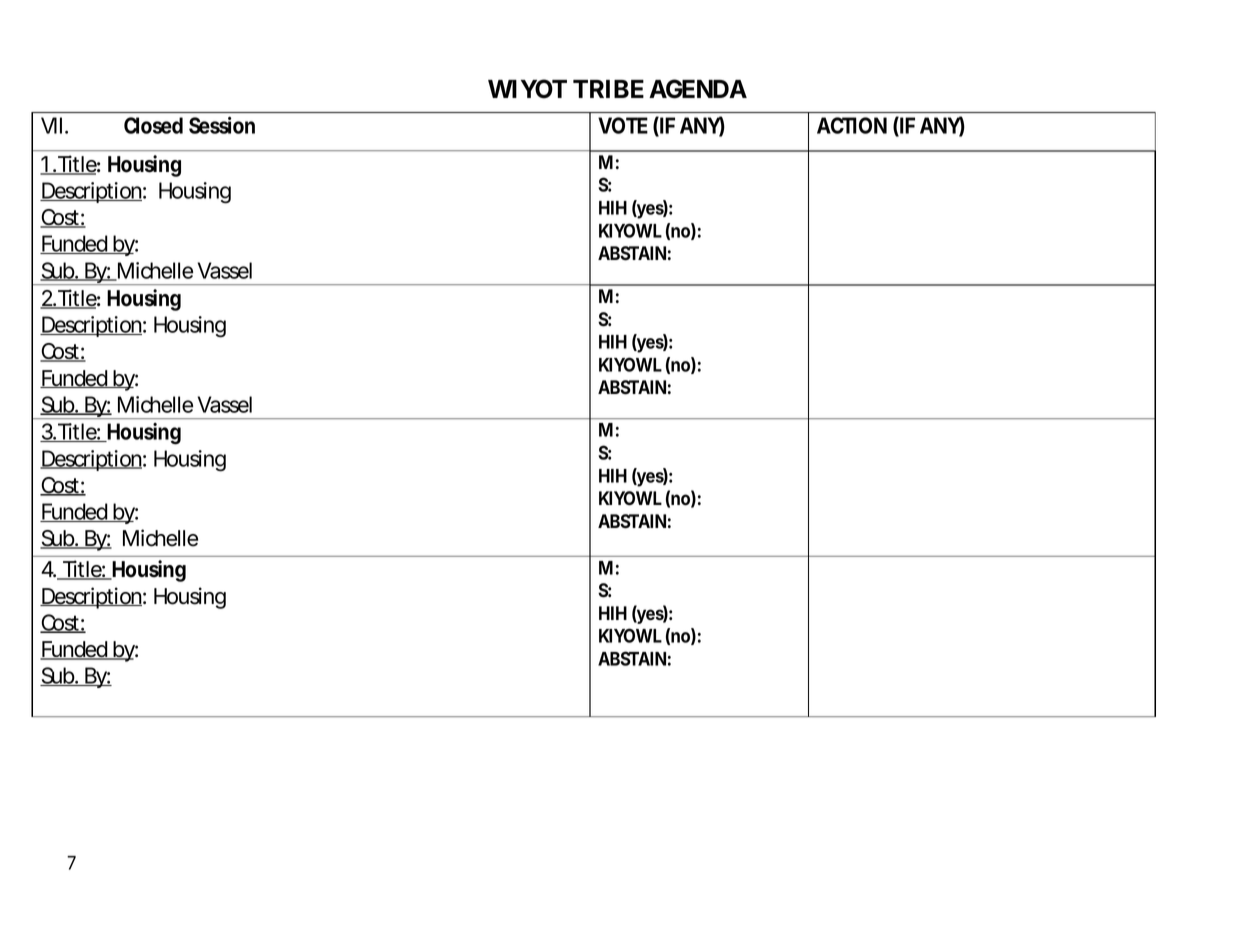 This screenshot has width=1233, height=952. I want to click on AGENDA, so click(698, 89).
